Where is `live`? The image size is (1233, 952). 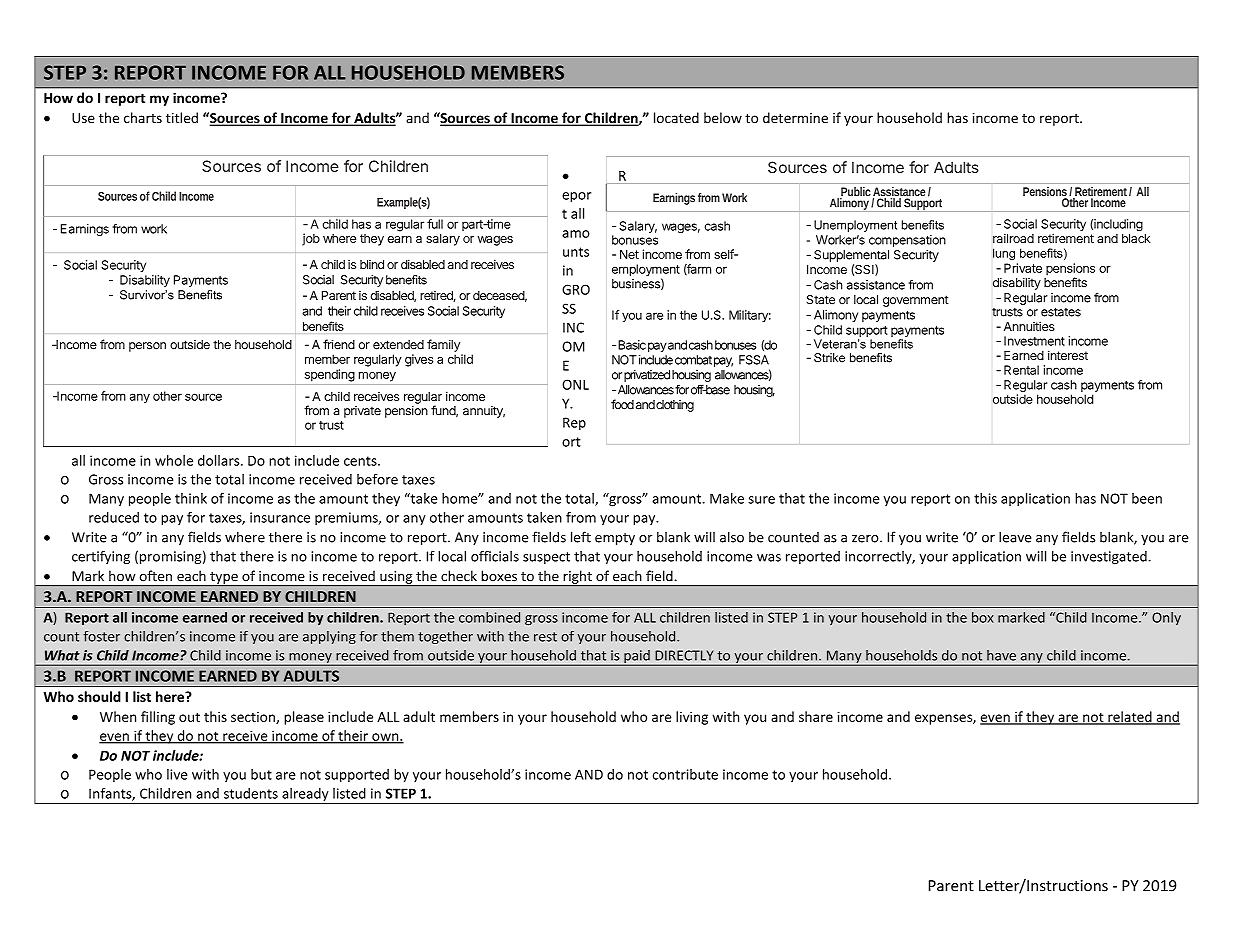
live is located at coordinates (177, 774).
